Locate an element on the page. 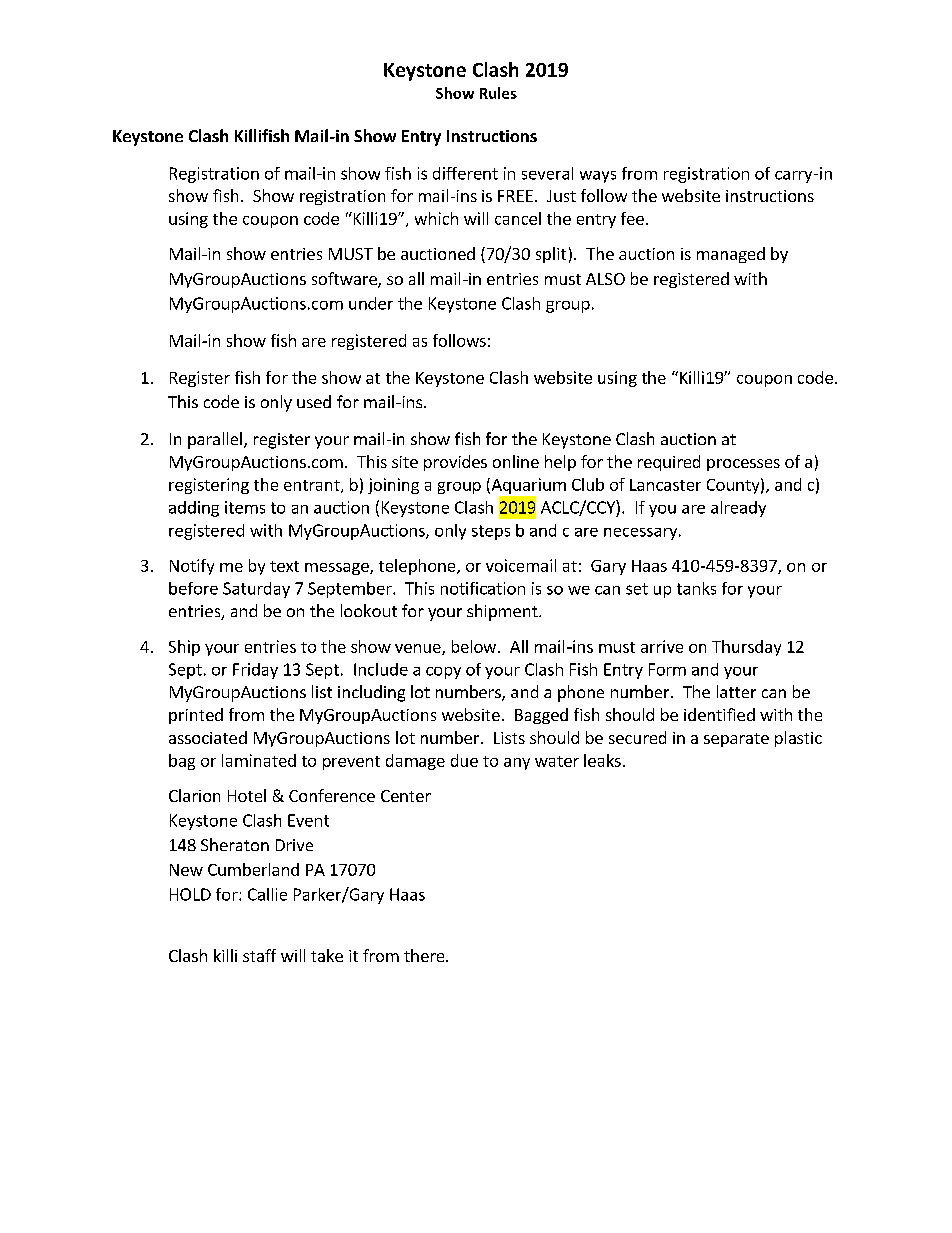  items is located at coordinates (245, 507).
